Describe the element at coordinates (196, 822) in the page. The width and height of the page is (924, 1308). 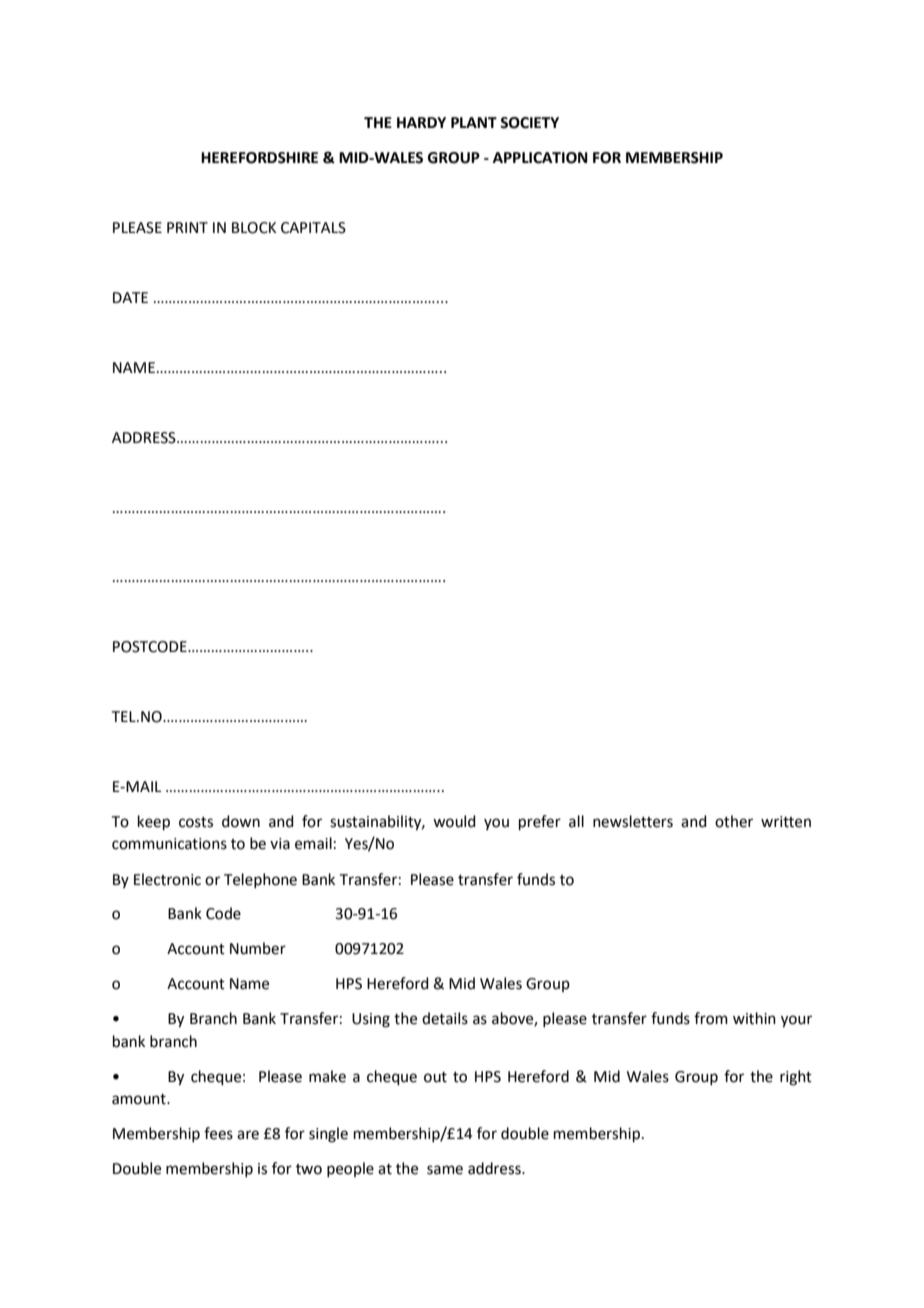
I see `costs` at that location.
